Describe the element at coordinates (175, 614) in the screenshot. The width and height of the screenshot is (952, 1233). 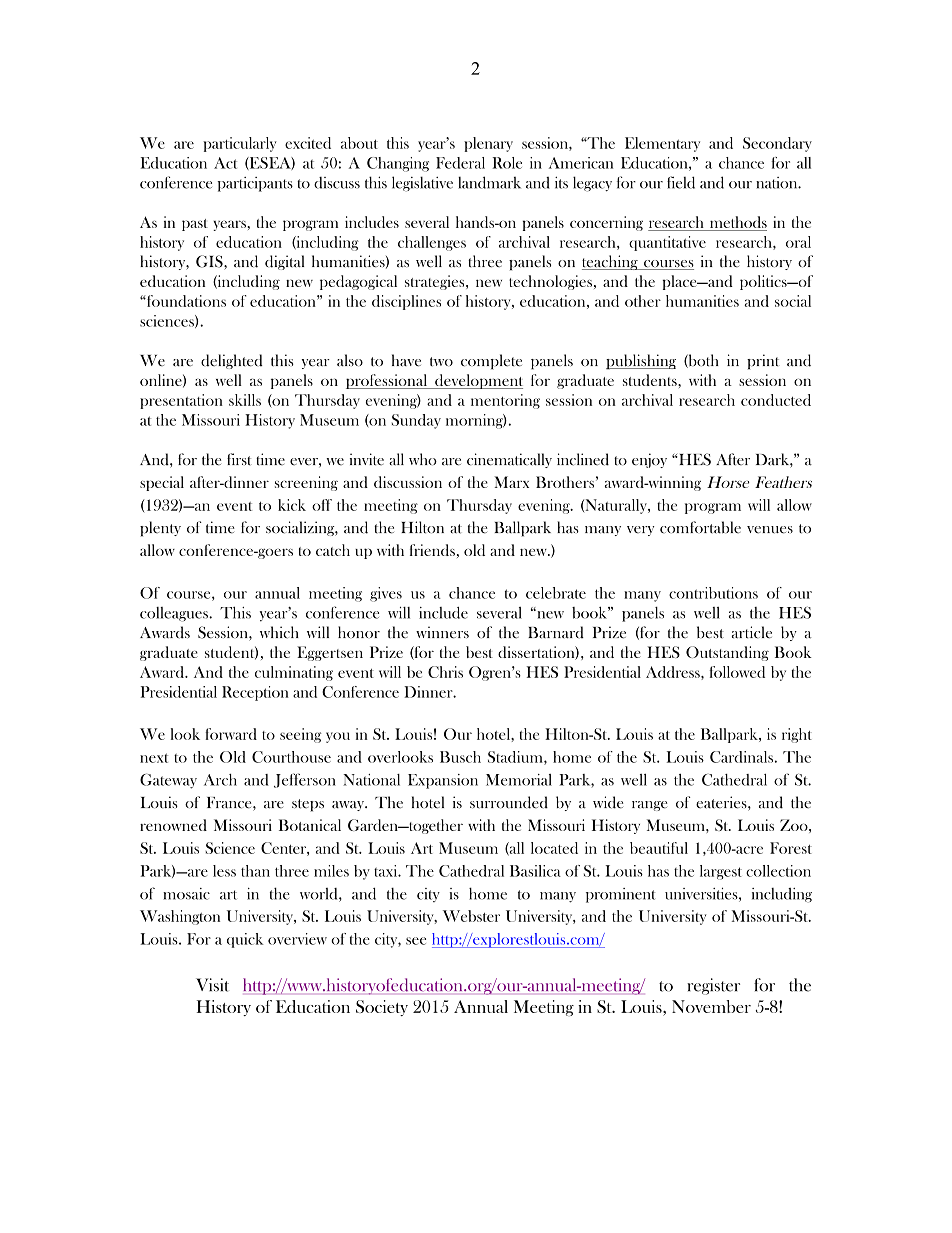
I see `colleagues` at that location.
